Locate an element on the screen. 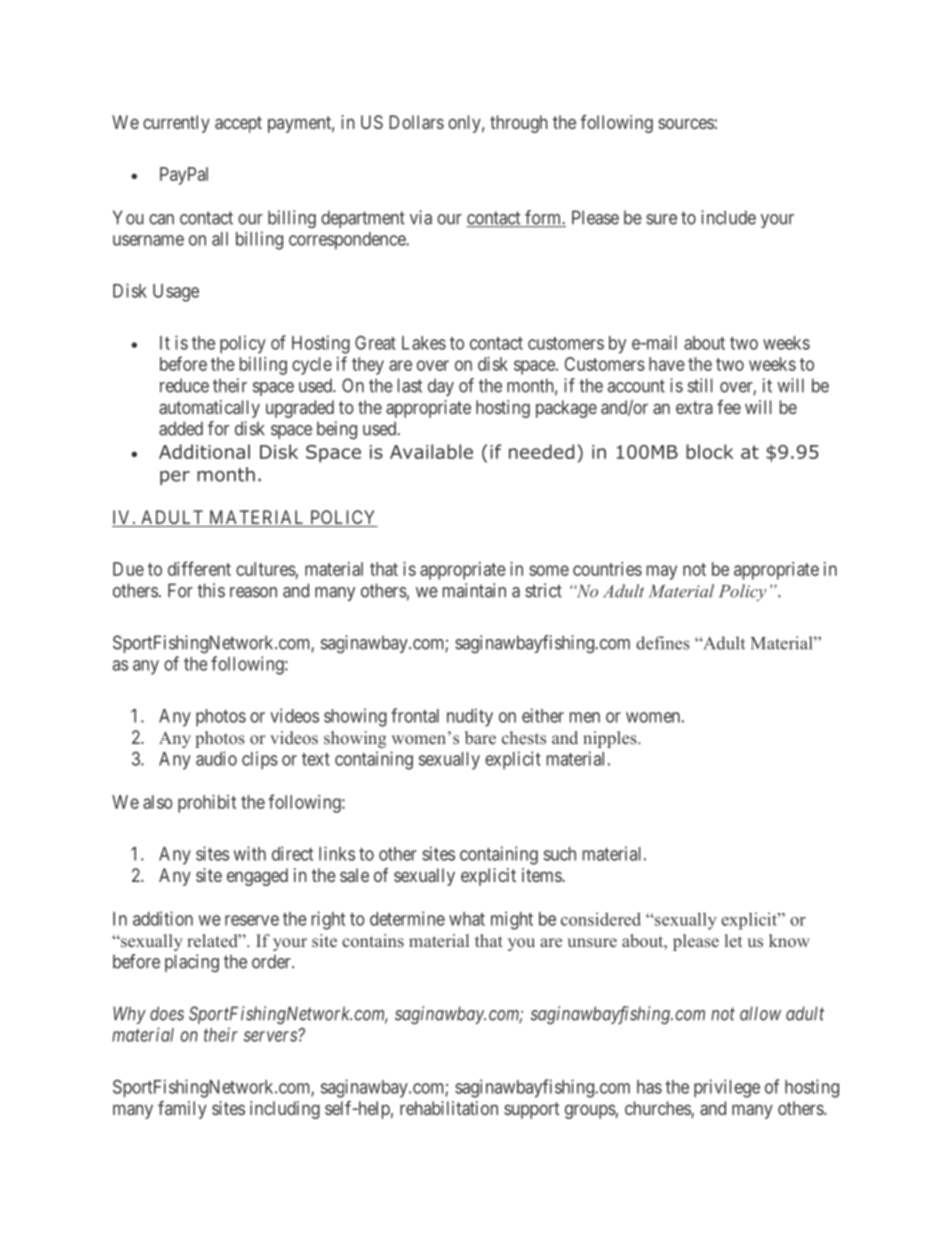  items is located at coordinates (542, 875).
